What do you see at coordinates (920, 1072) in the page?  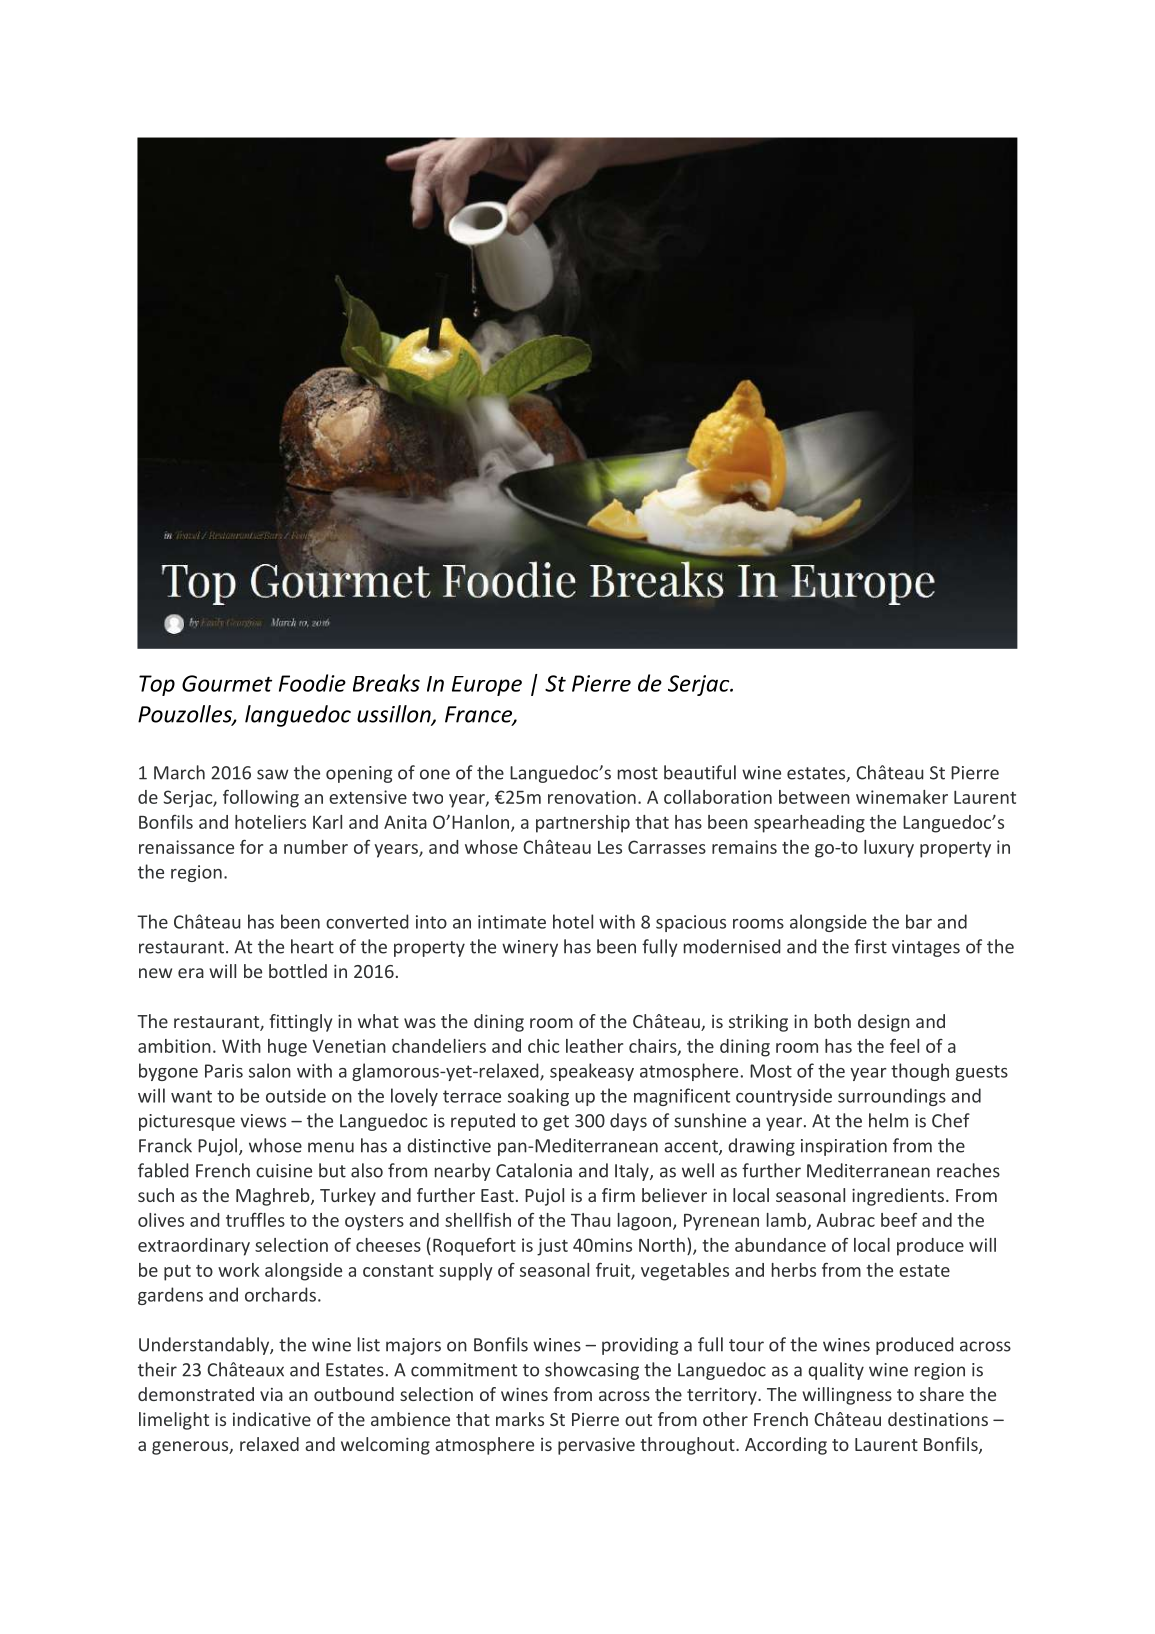 I see `though` at bounding box center [920, 1072].
